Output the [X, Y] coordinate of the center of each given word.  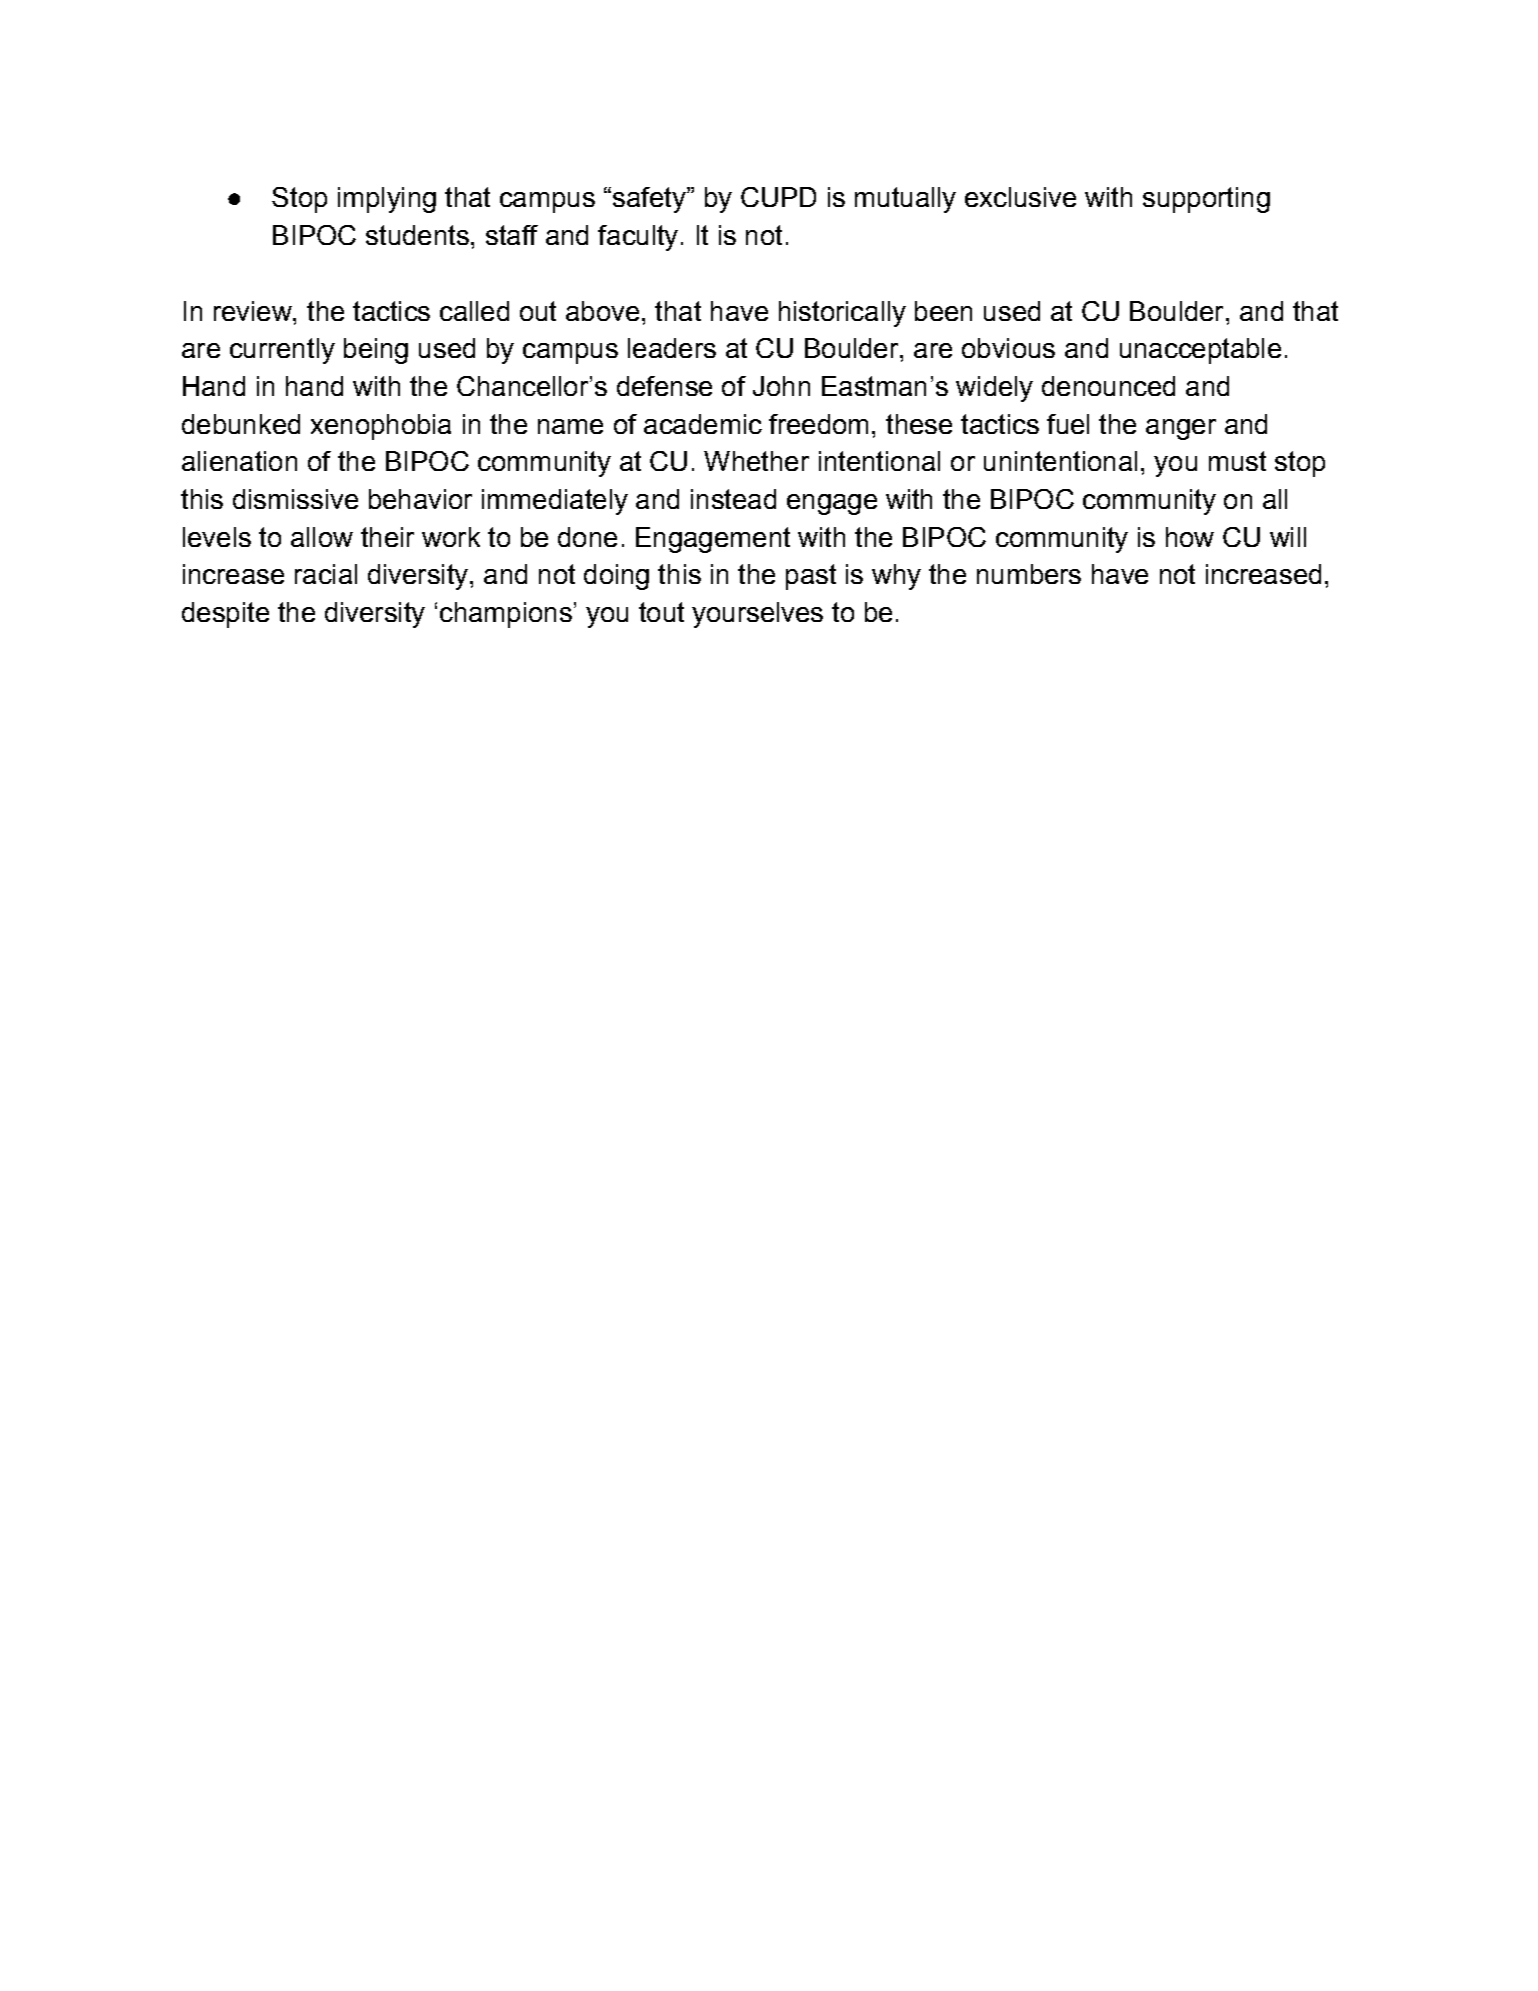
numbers [1029, 574]
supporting [1206, 200]
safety [650, 200]
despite [225, 615]
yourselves [757, 615]
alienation [239, 461]
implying [387, 200]
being [376, 351]
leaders [672, 348]
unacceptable [1200, 351]
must [1237, 461]
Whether [756, 461]
